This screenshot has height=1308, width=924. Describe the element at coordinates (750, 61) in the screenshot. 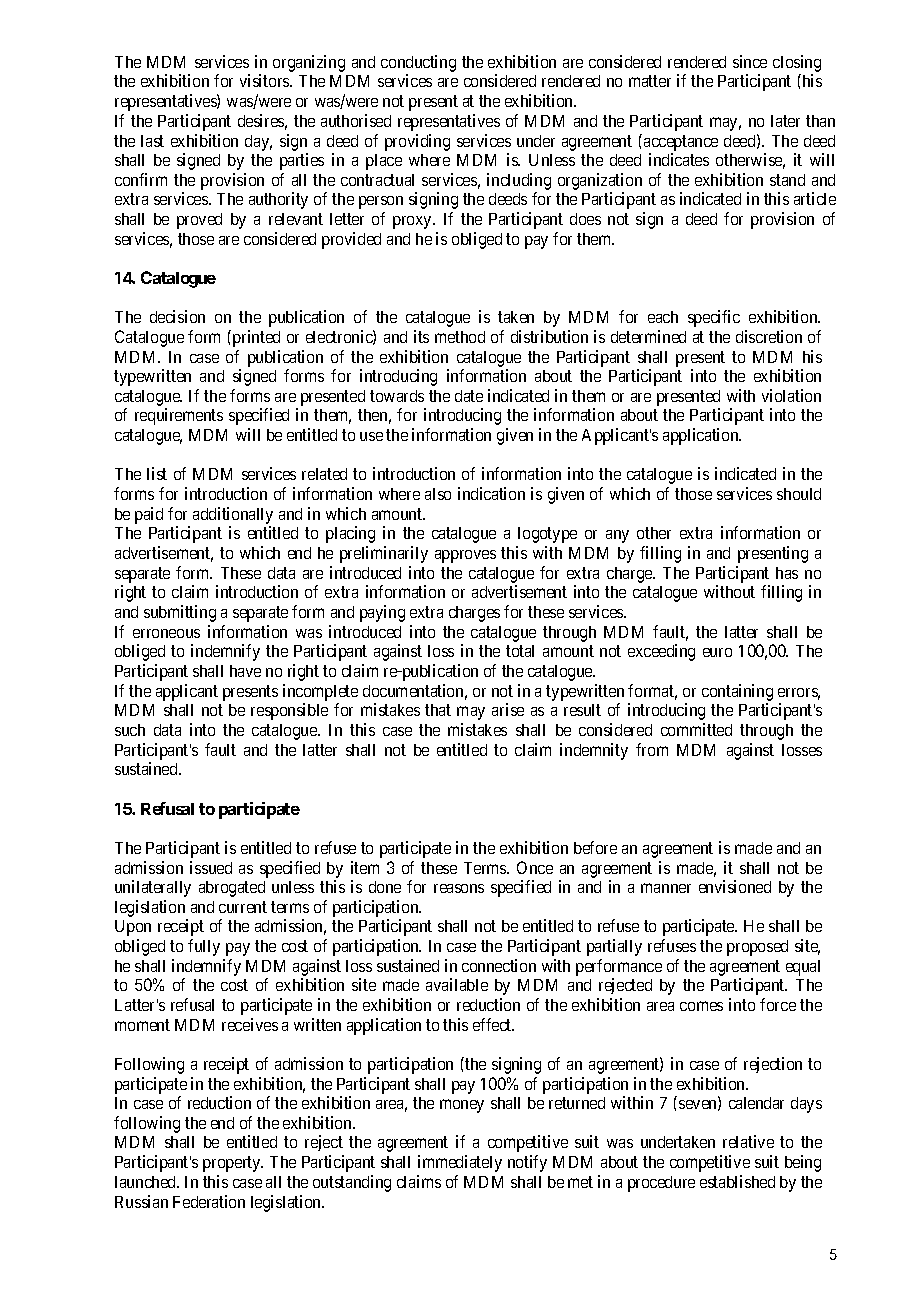

I see `since` at that location.
